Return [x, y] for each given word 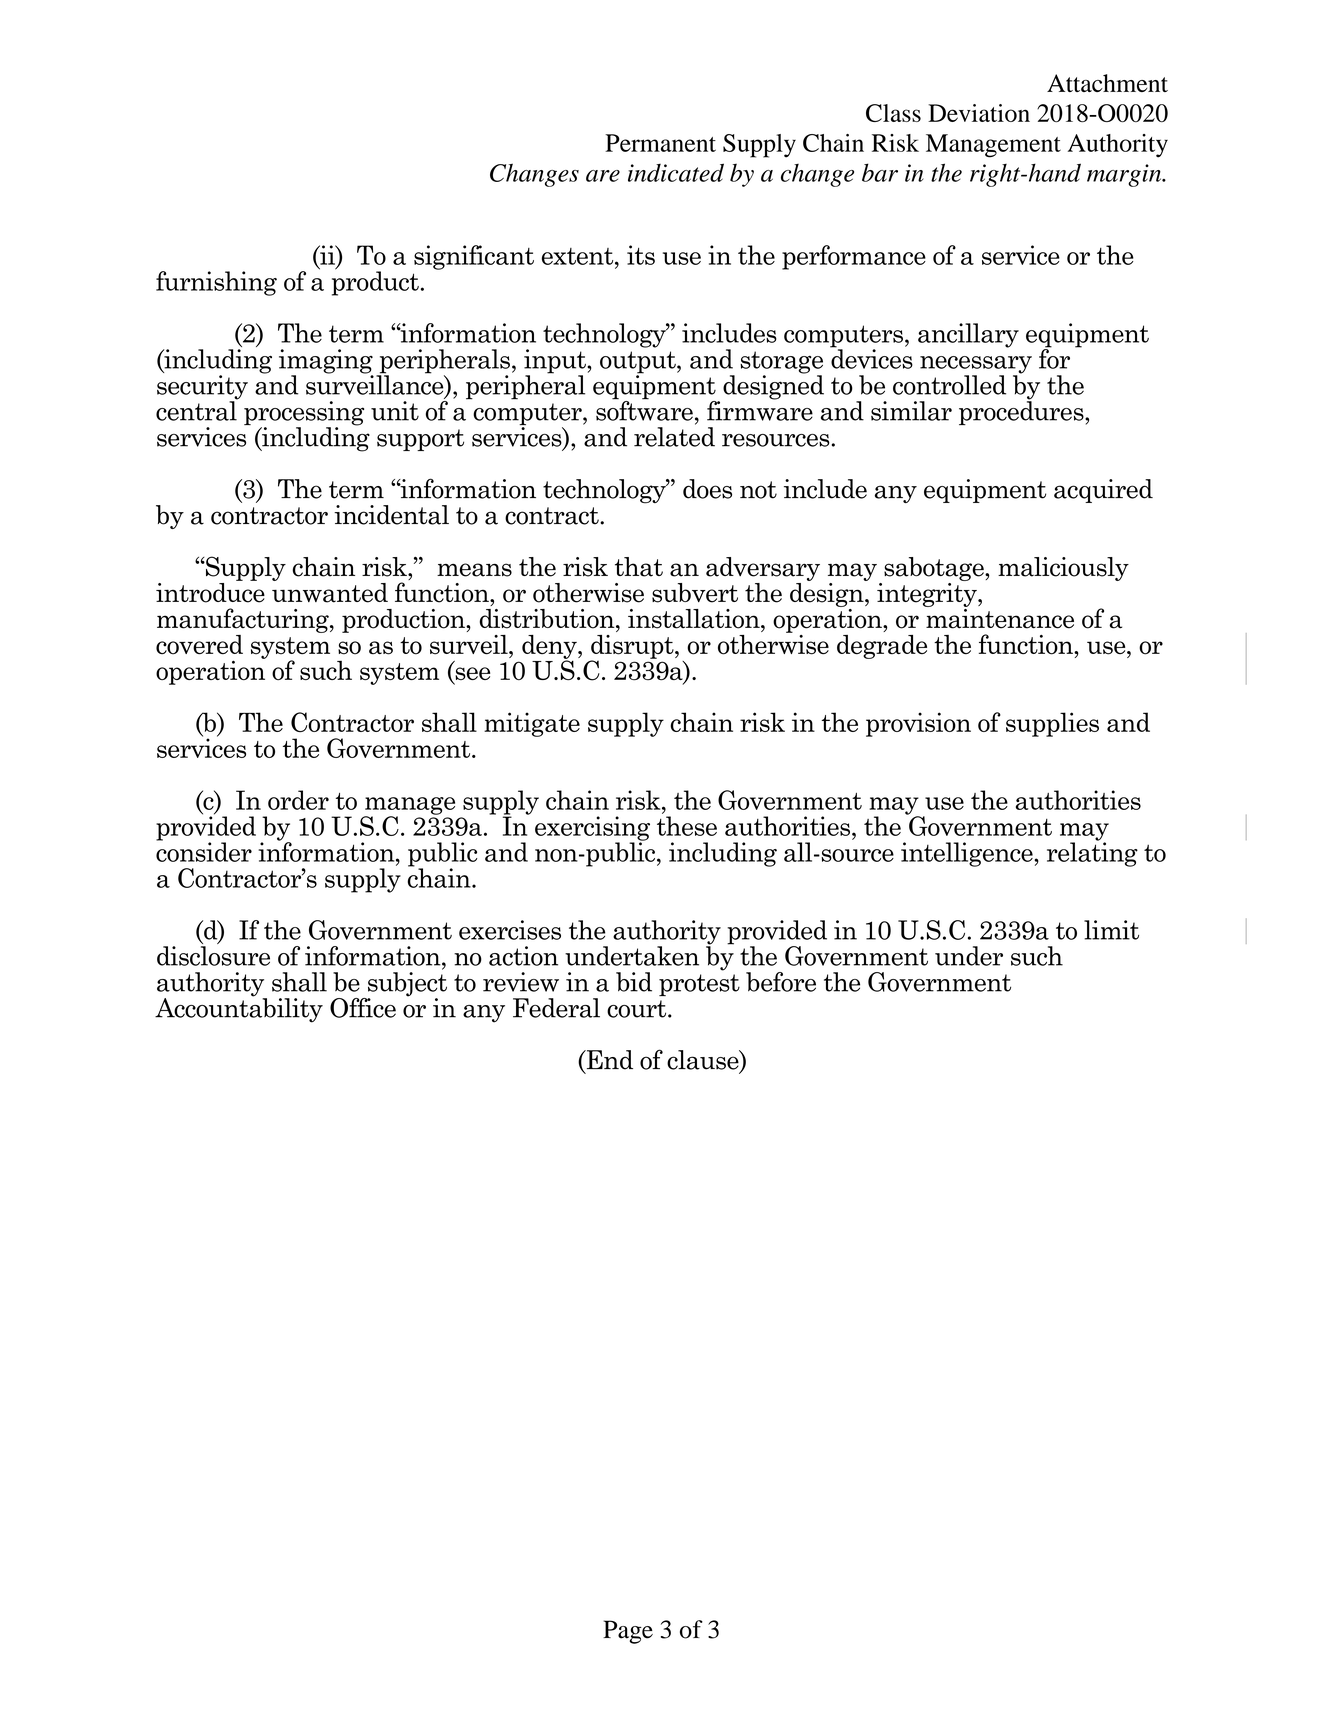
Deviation [979, 113]
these [687, 826]
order [298, 800]
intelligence [968, 854]
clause [704, 1061]
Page [628, 1632]
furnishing [216, 283]
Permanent [660, 143]
